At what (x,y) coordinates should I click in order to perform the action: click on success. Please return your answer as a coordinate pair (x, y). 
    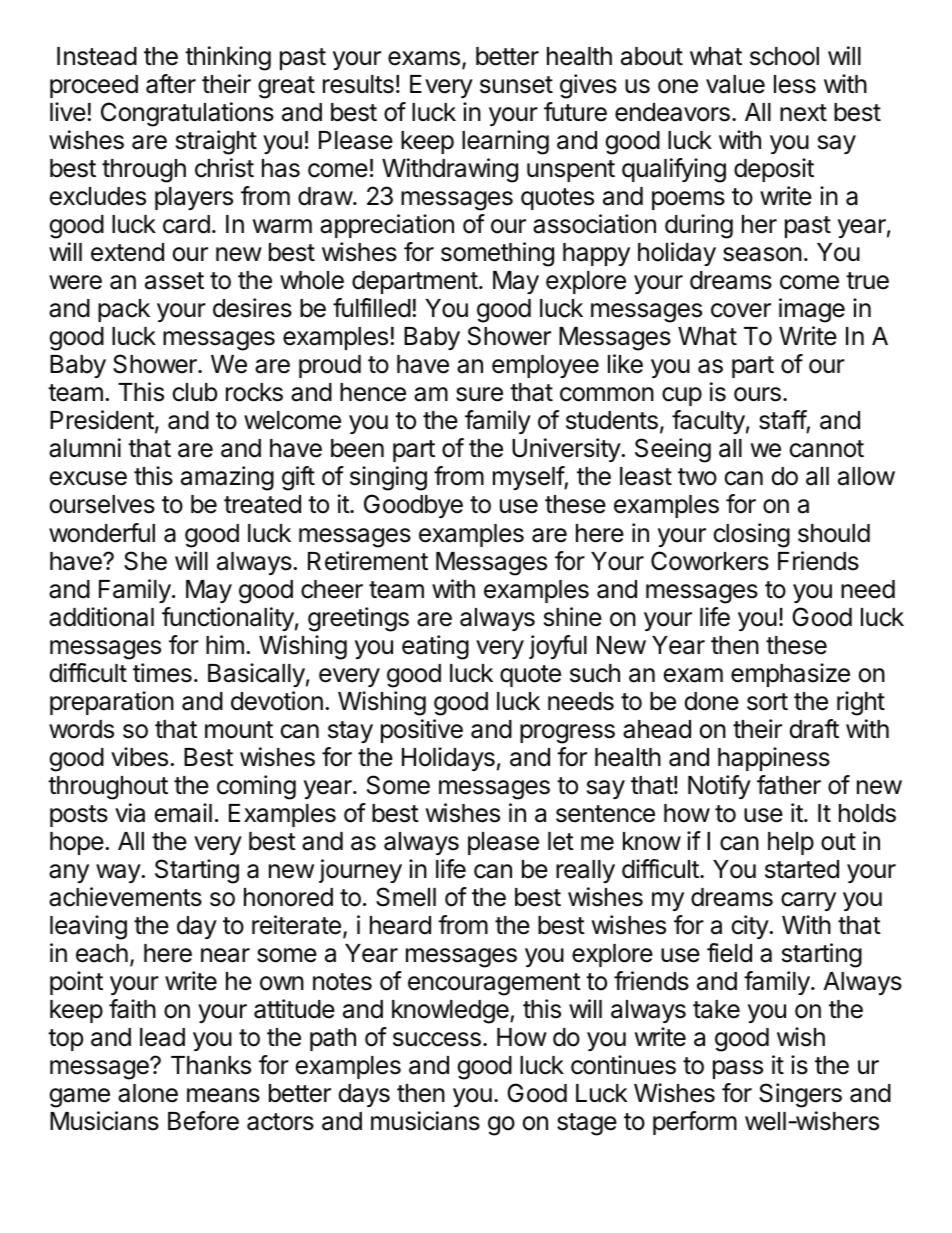
    Looking at the image, I should click on (437, 1039).
